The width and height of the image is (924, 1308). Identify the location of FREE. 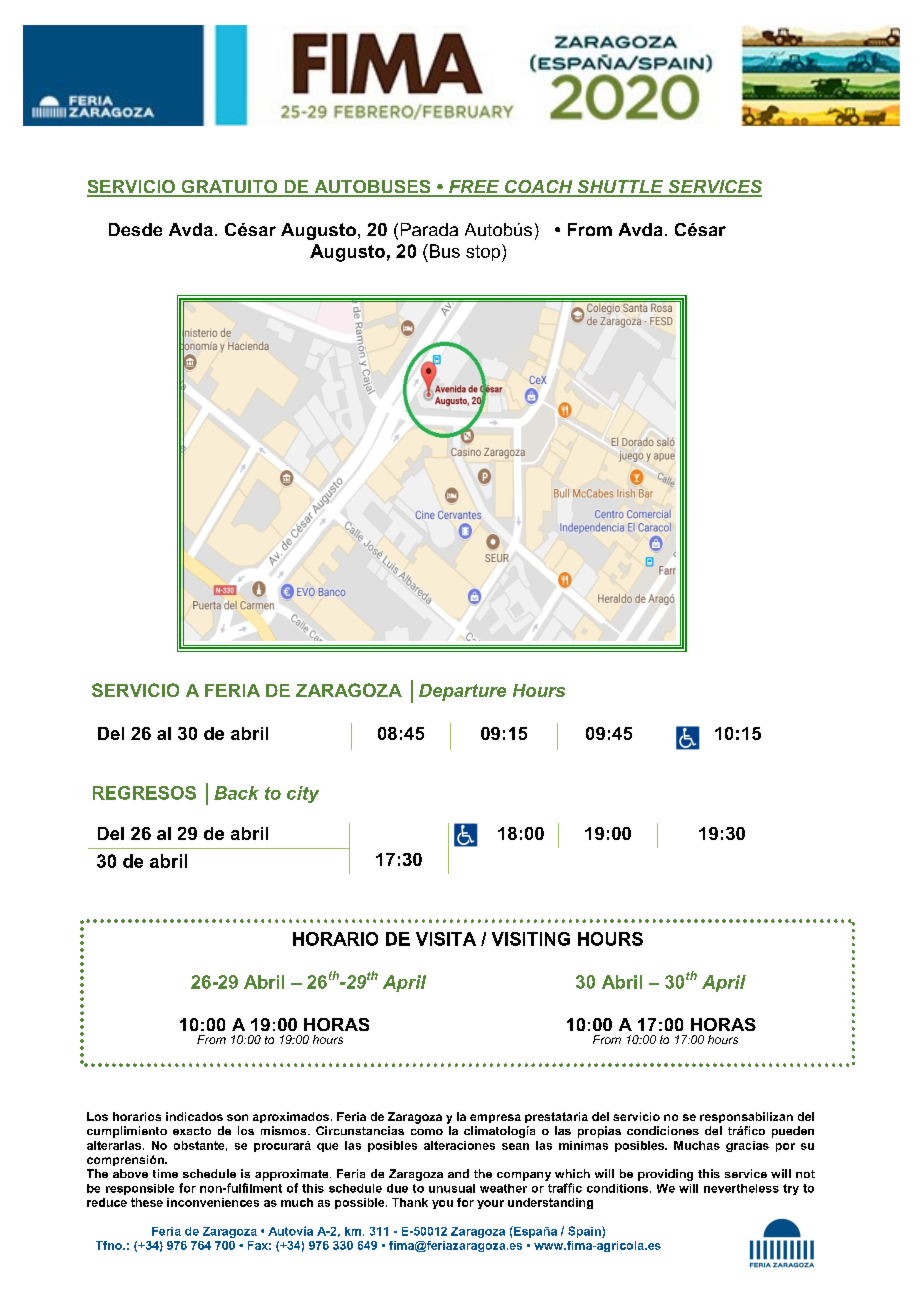
(474, 188).
